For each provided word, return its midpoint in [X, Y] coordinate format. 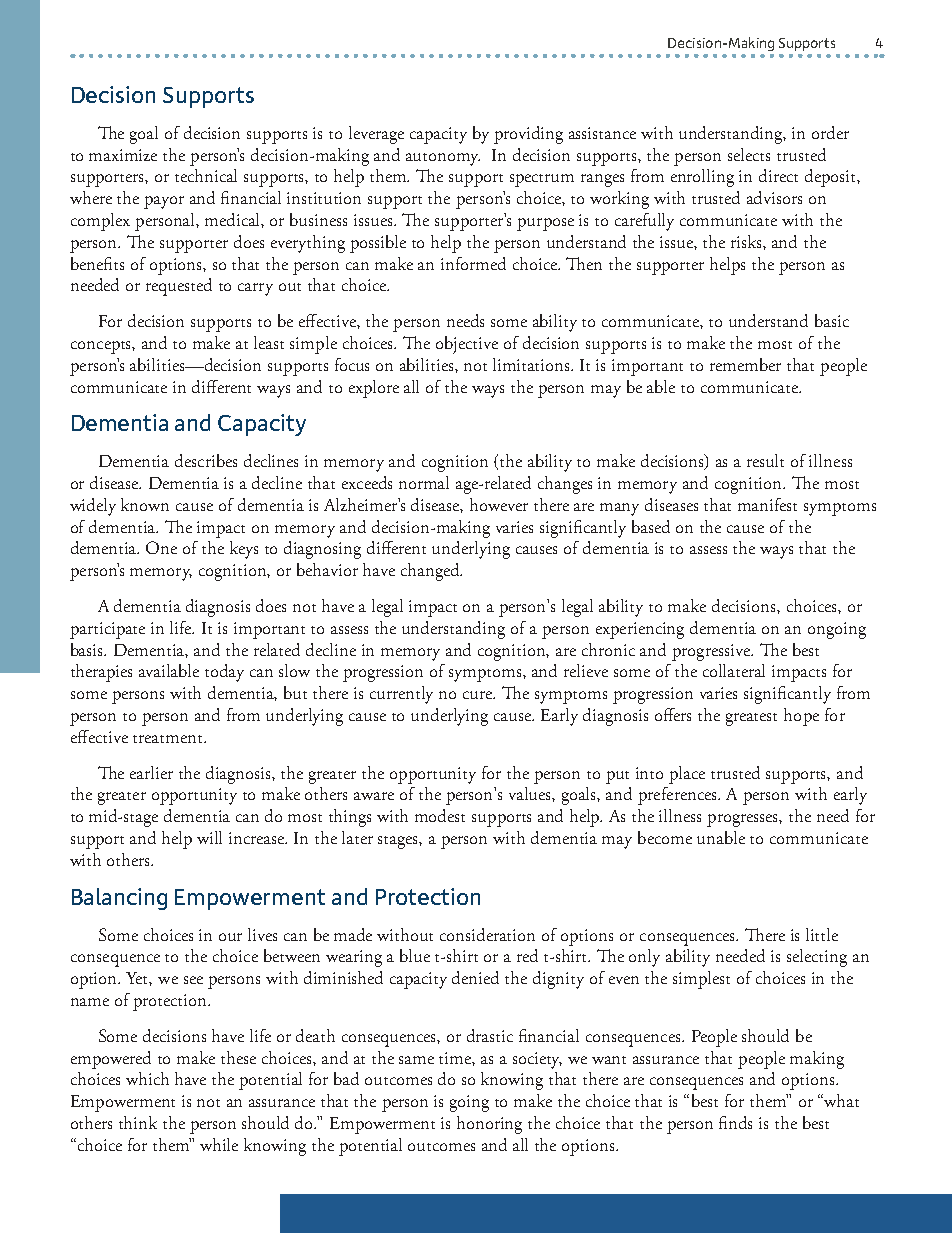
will [209, 837]
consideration [487, 934]
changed [431, 572]
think [138, 1122]
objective [467, 345]
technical [206, 175]
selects [749, 154]
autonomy [443, 159]
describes [206, 460]
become [665, 837]
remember [745, 364]
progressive [712, 652]
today [224, 673]
